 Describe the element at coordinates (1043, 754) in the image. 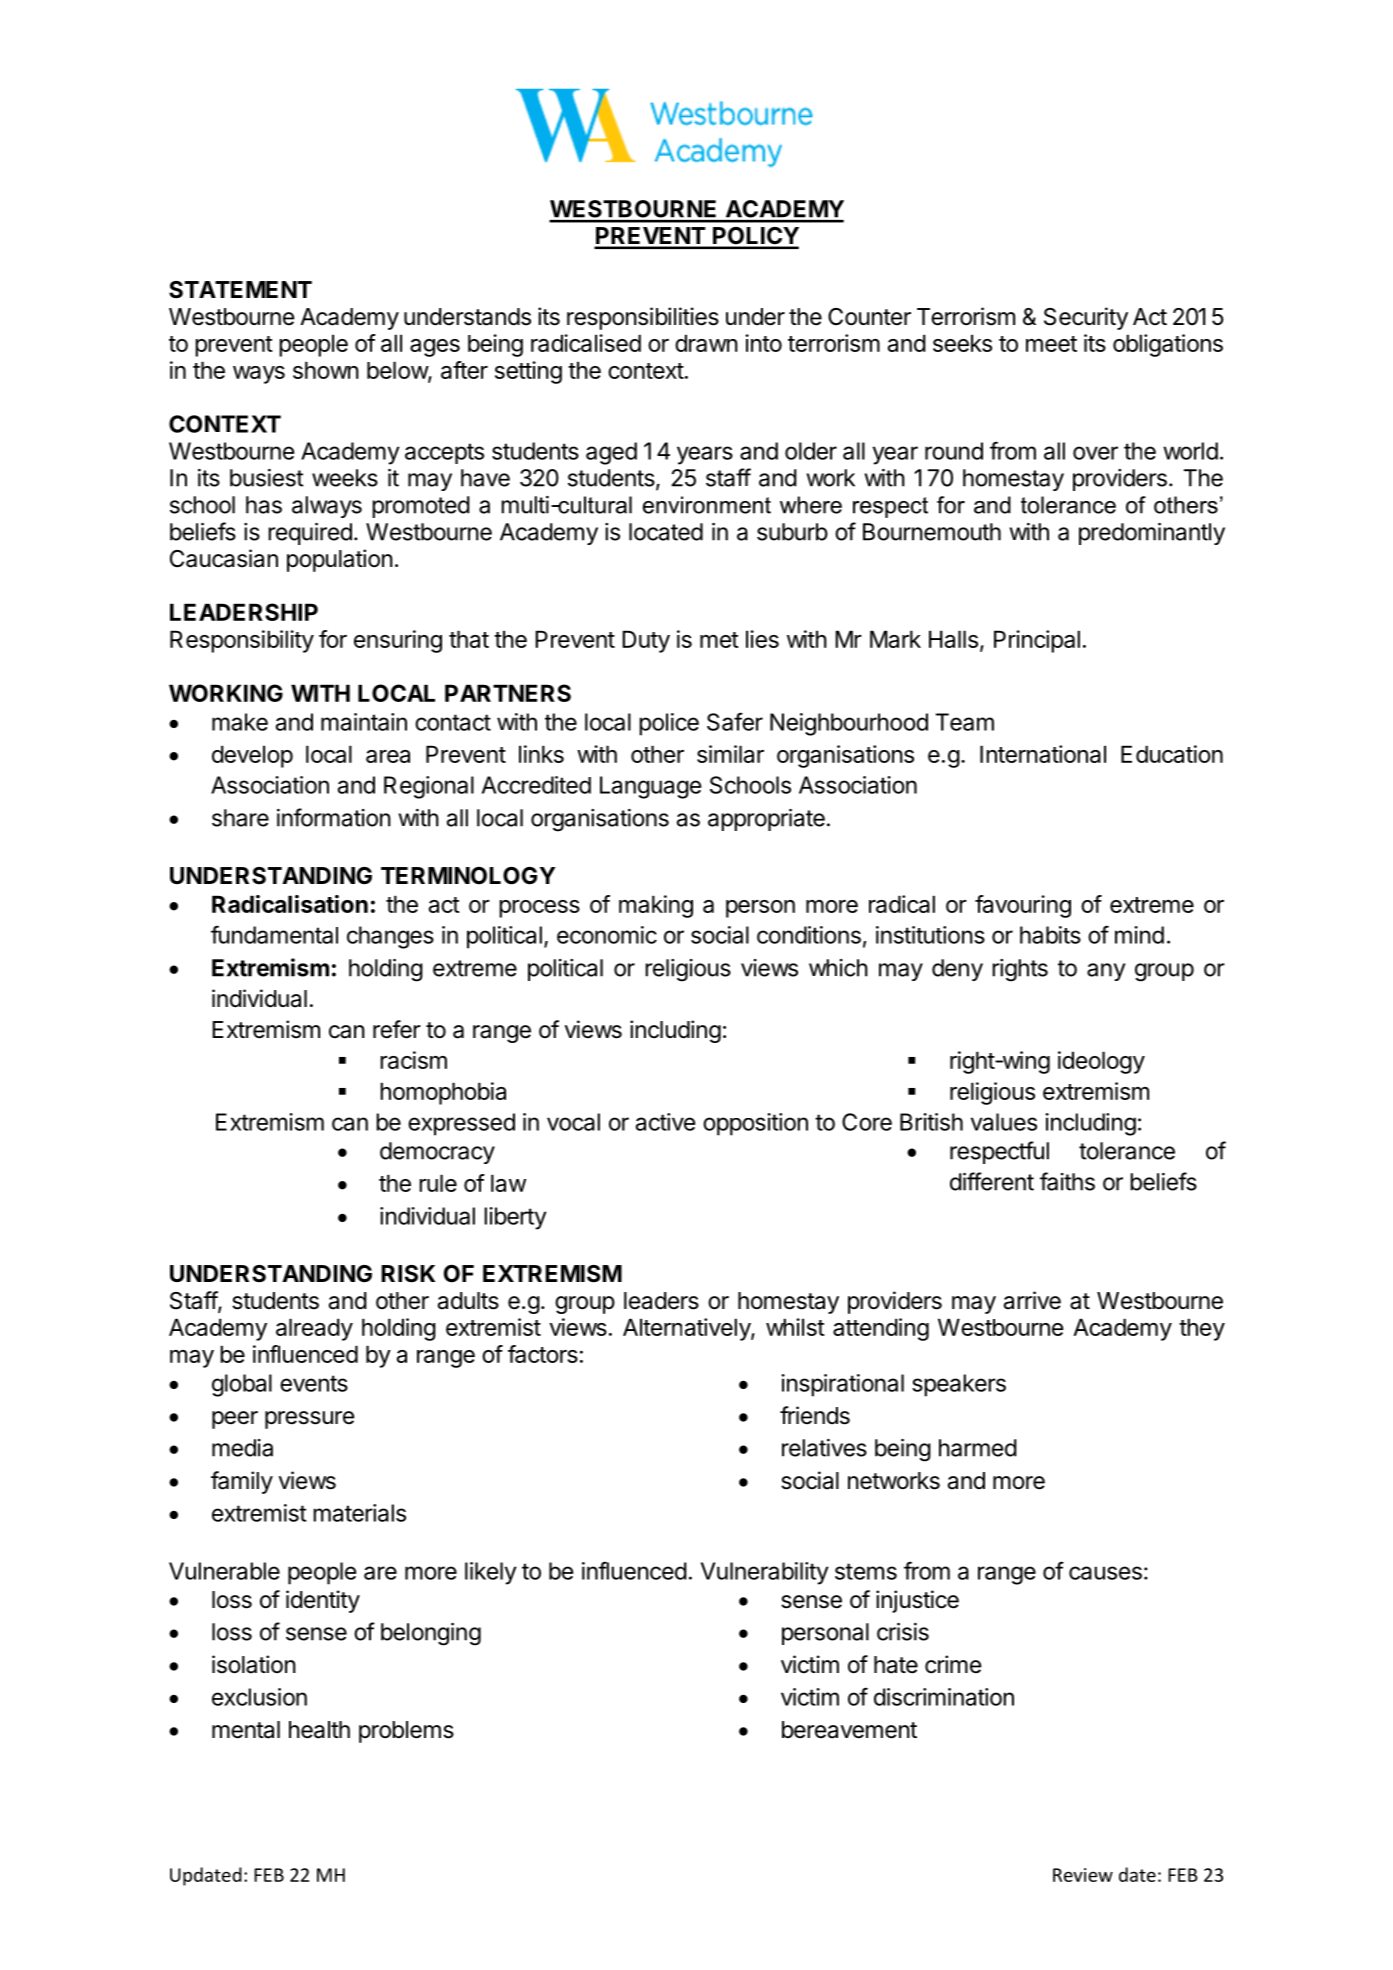

I see `International` at that location.
